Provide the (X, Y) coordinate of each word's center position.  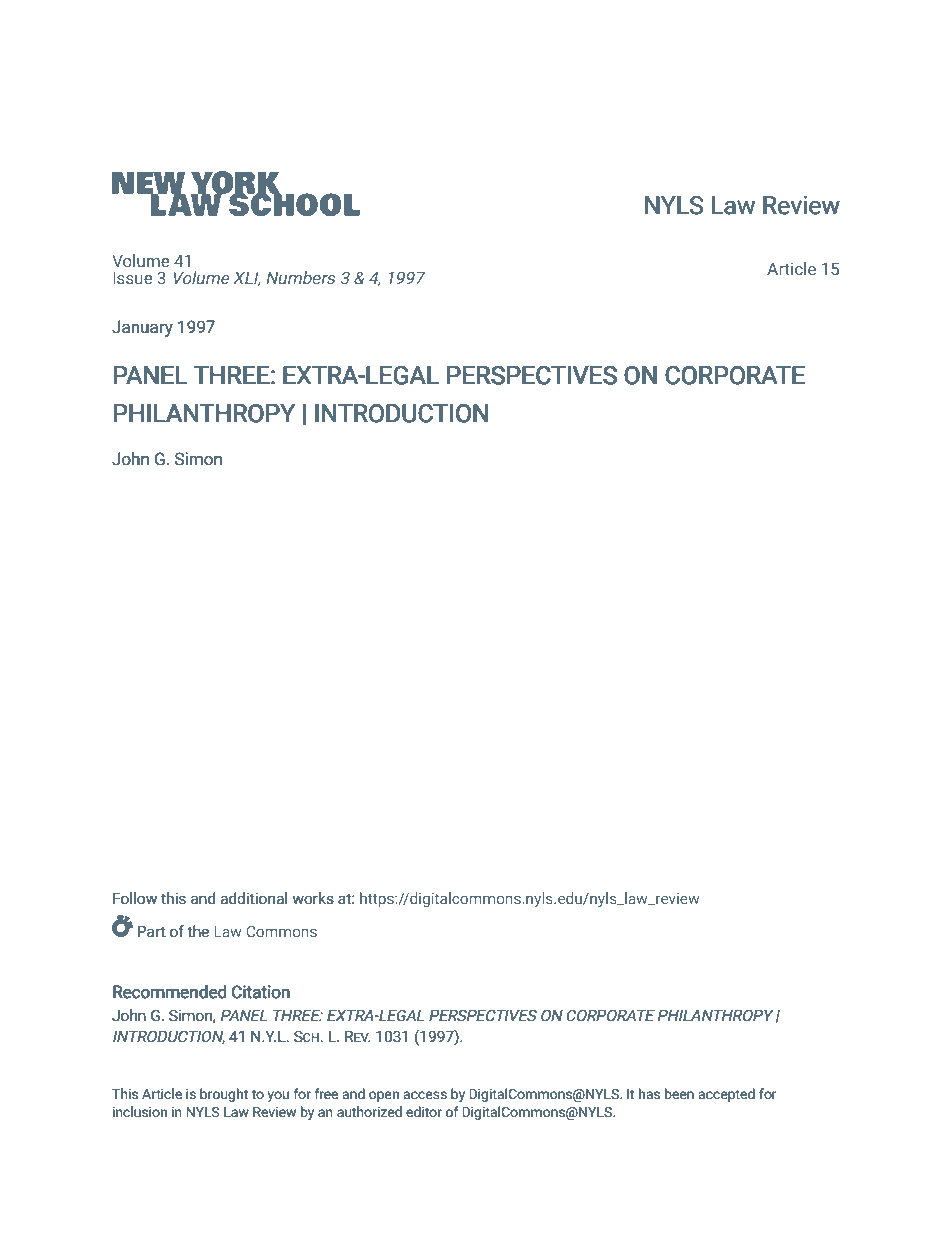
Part (152, 931)
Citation (261, 992)
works (313, 898)
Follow (135, 898)
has (649, 1094)
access (425, 1095)
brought (224, 1095)
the (198, 931)
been (679, 1094)
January (142, 328)
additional (253, 898)
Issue (132, 277)
